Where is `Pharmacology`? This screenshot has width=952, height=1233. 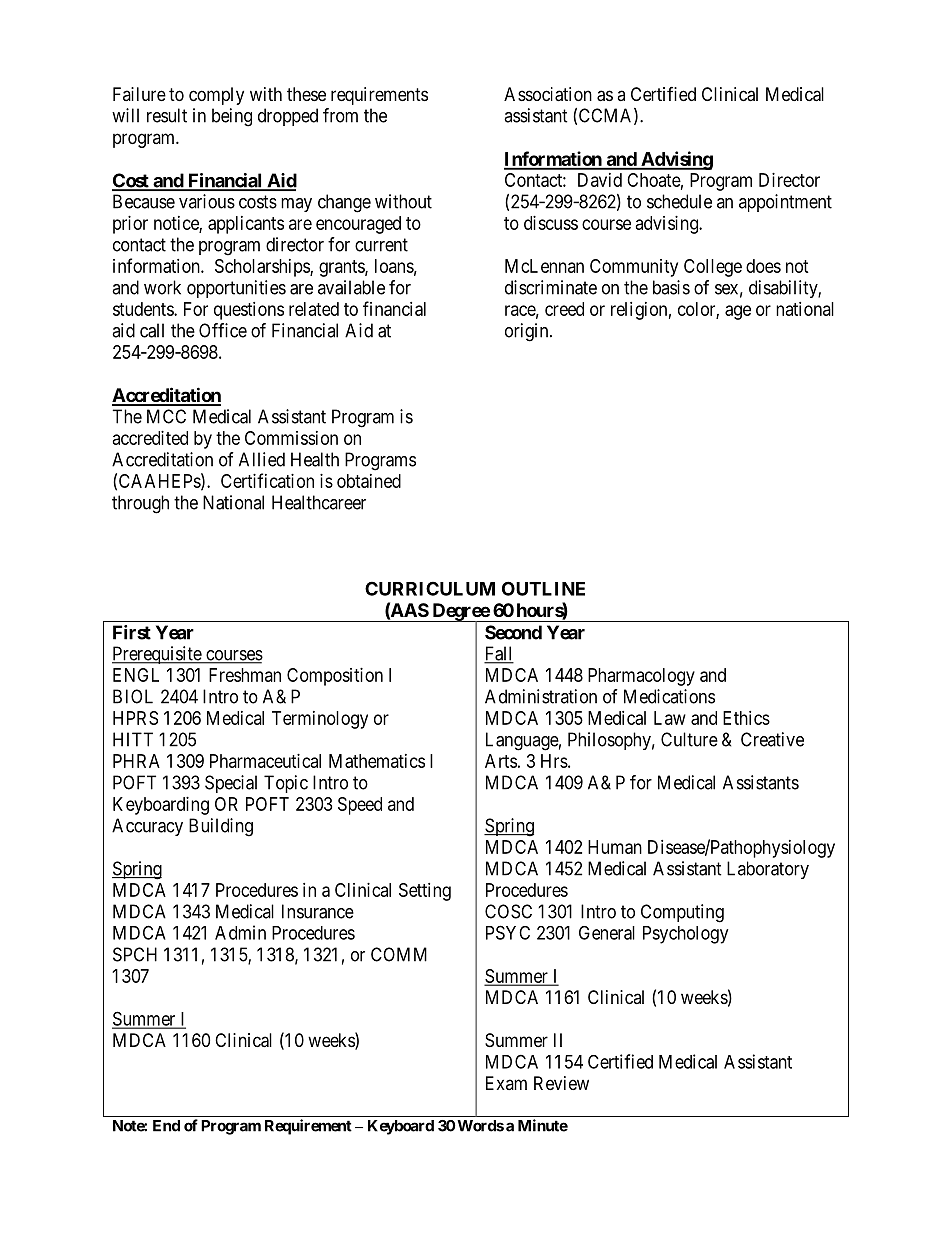 Pharmacology is located at coordinates (641, 677).
